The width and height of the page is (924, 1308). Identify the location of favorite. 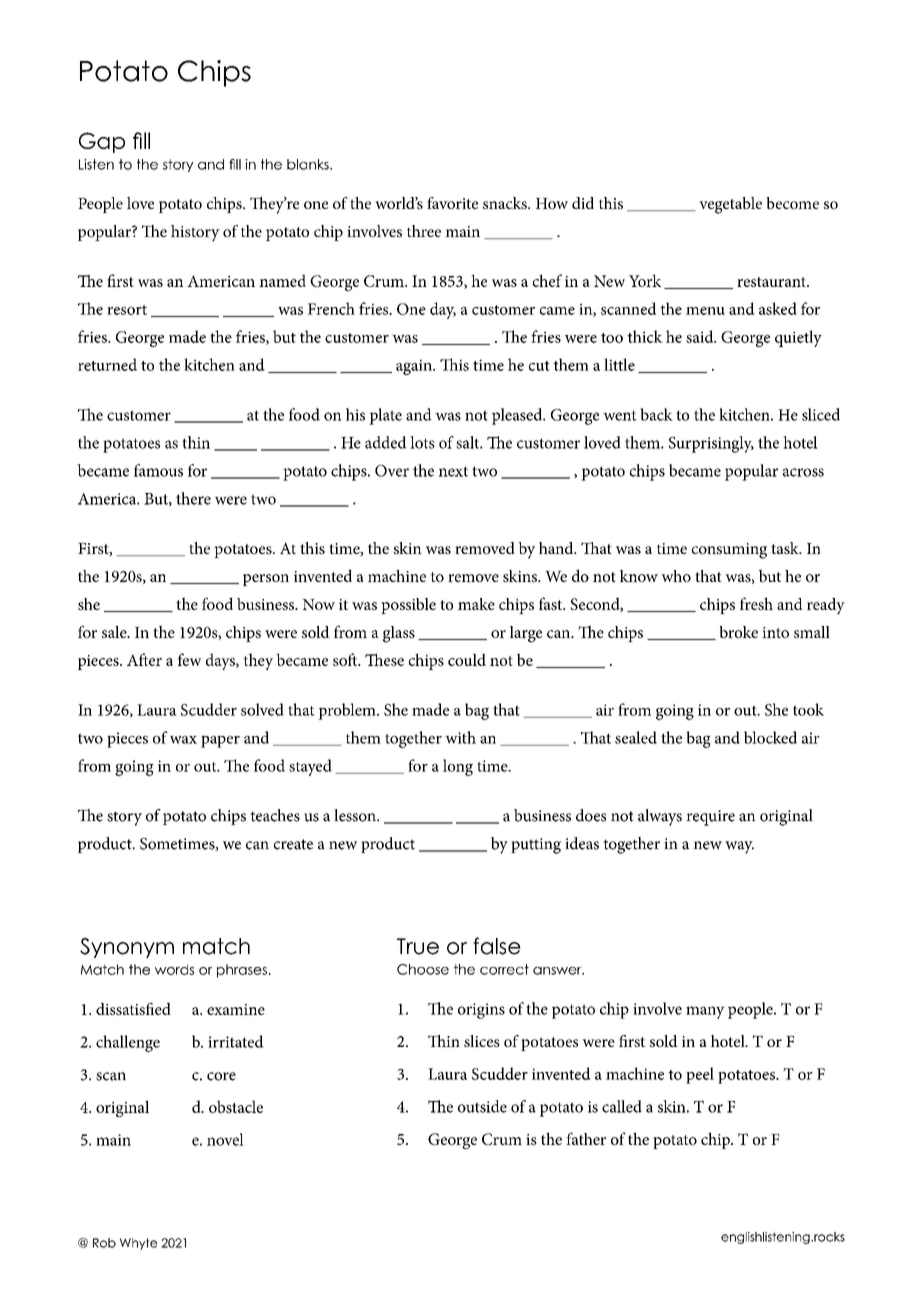
(452, 203).
